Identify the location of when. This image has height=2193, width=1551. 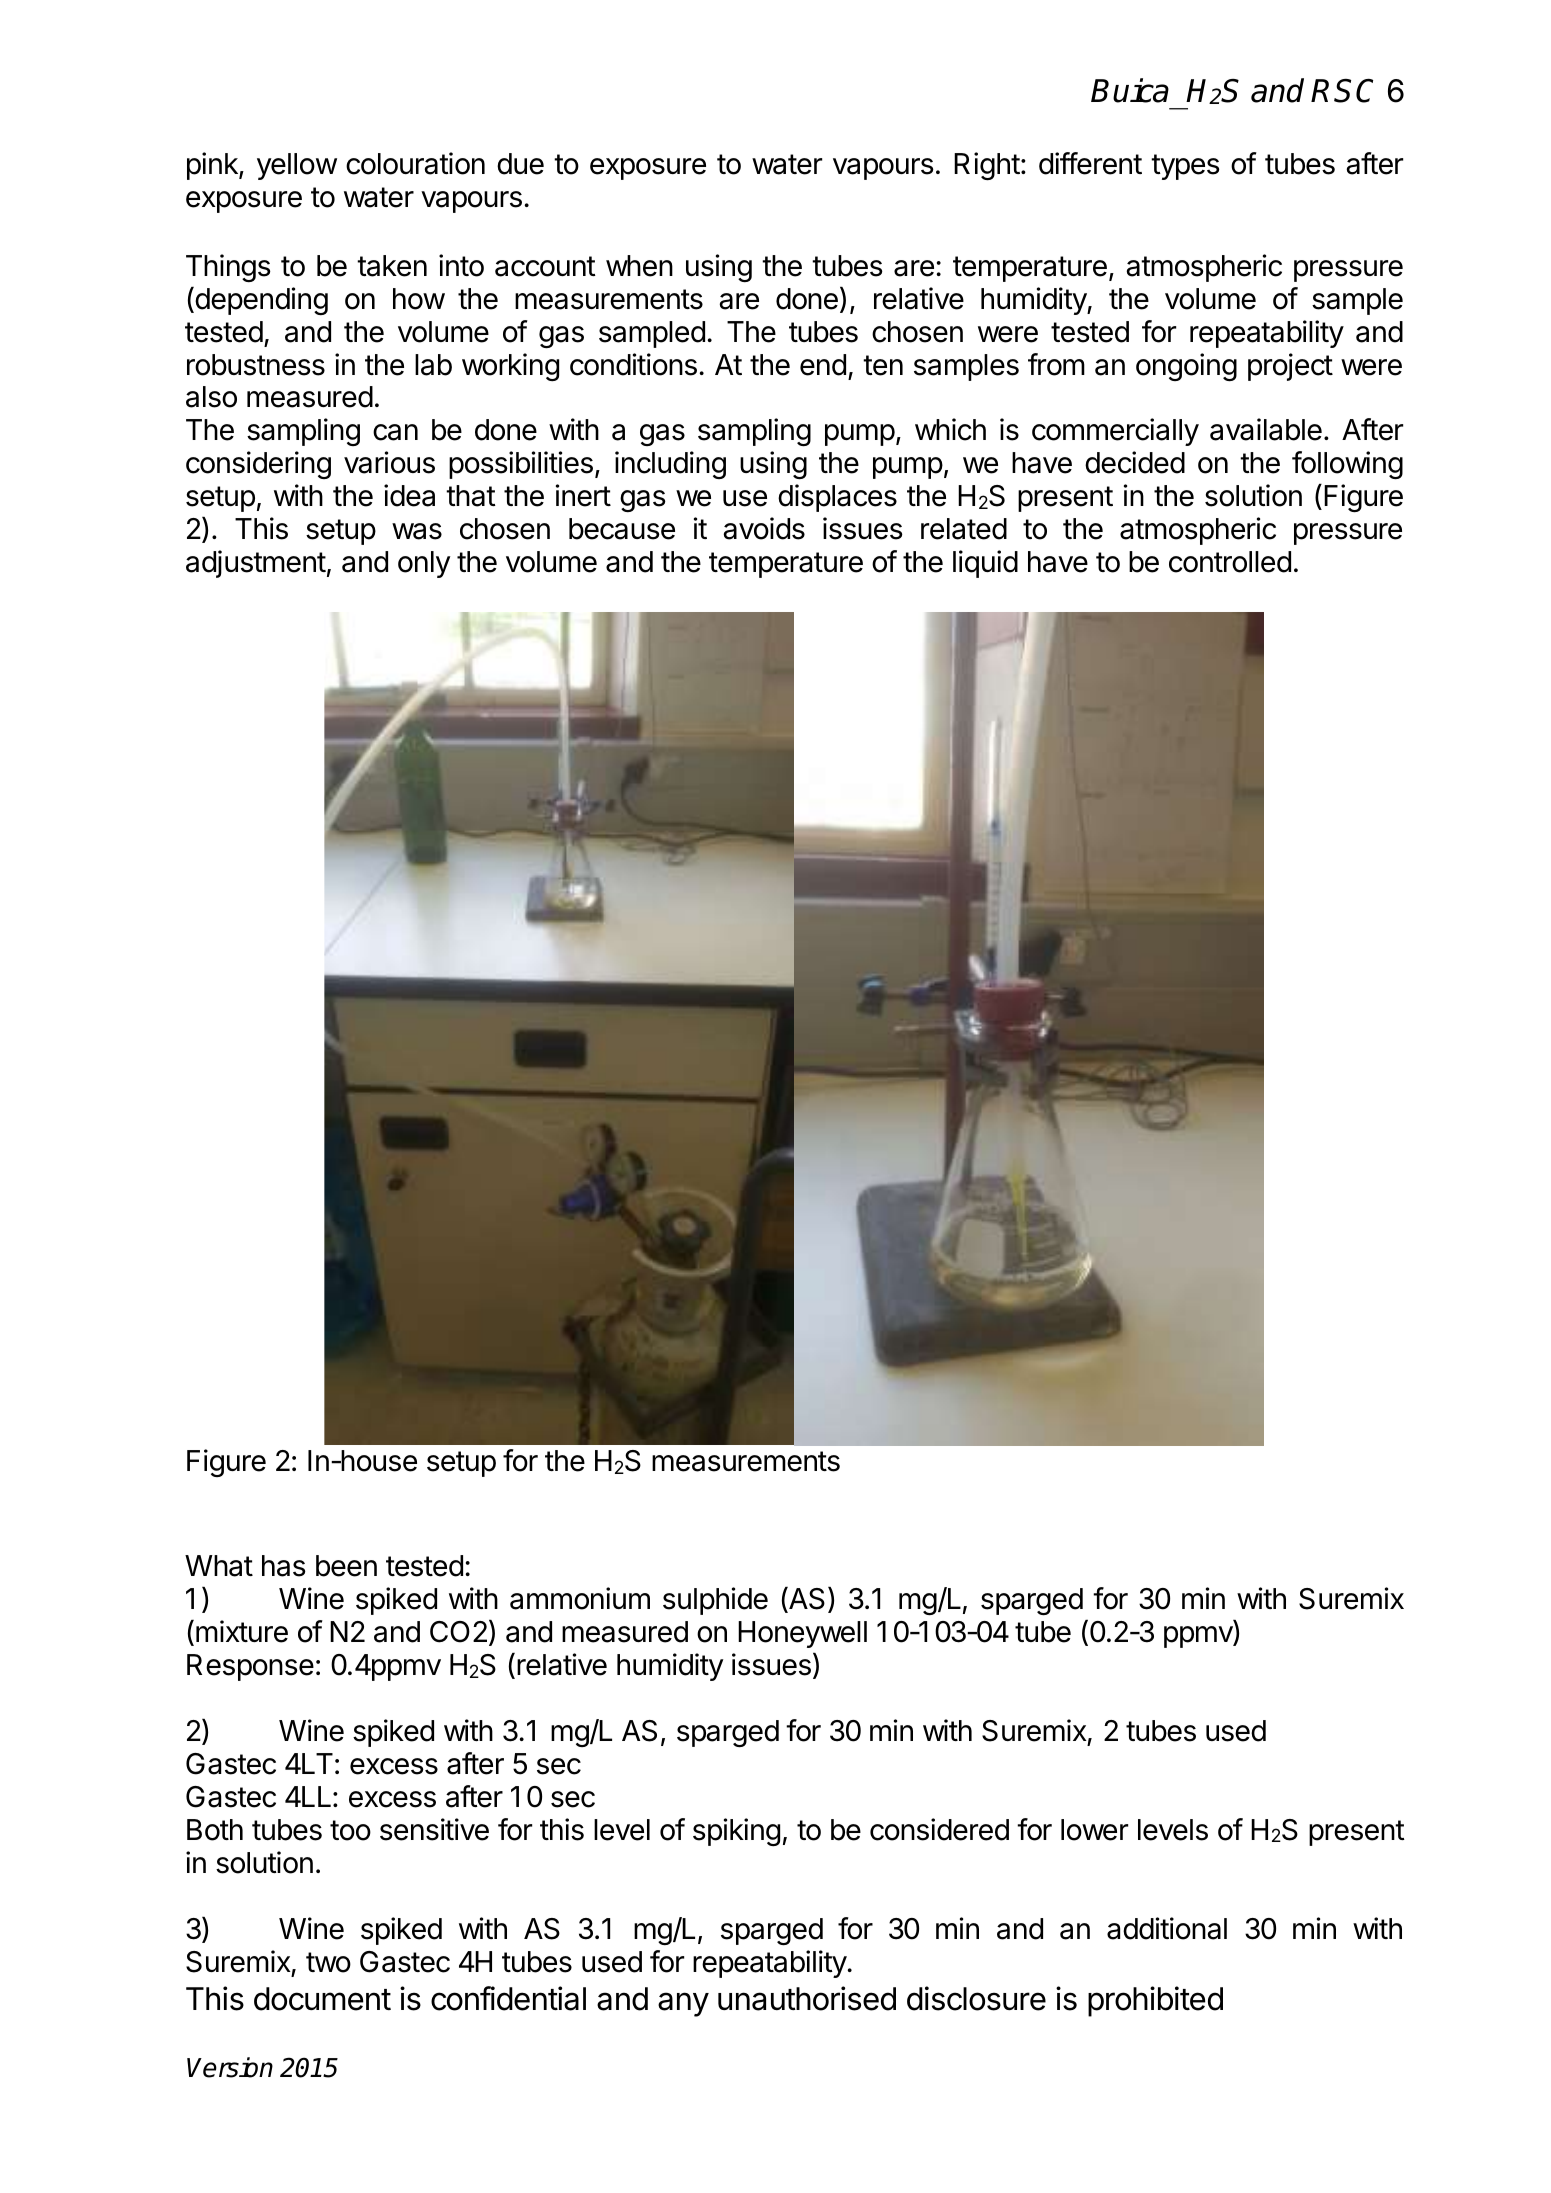
(639, 266).
